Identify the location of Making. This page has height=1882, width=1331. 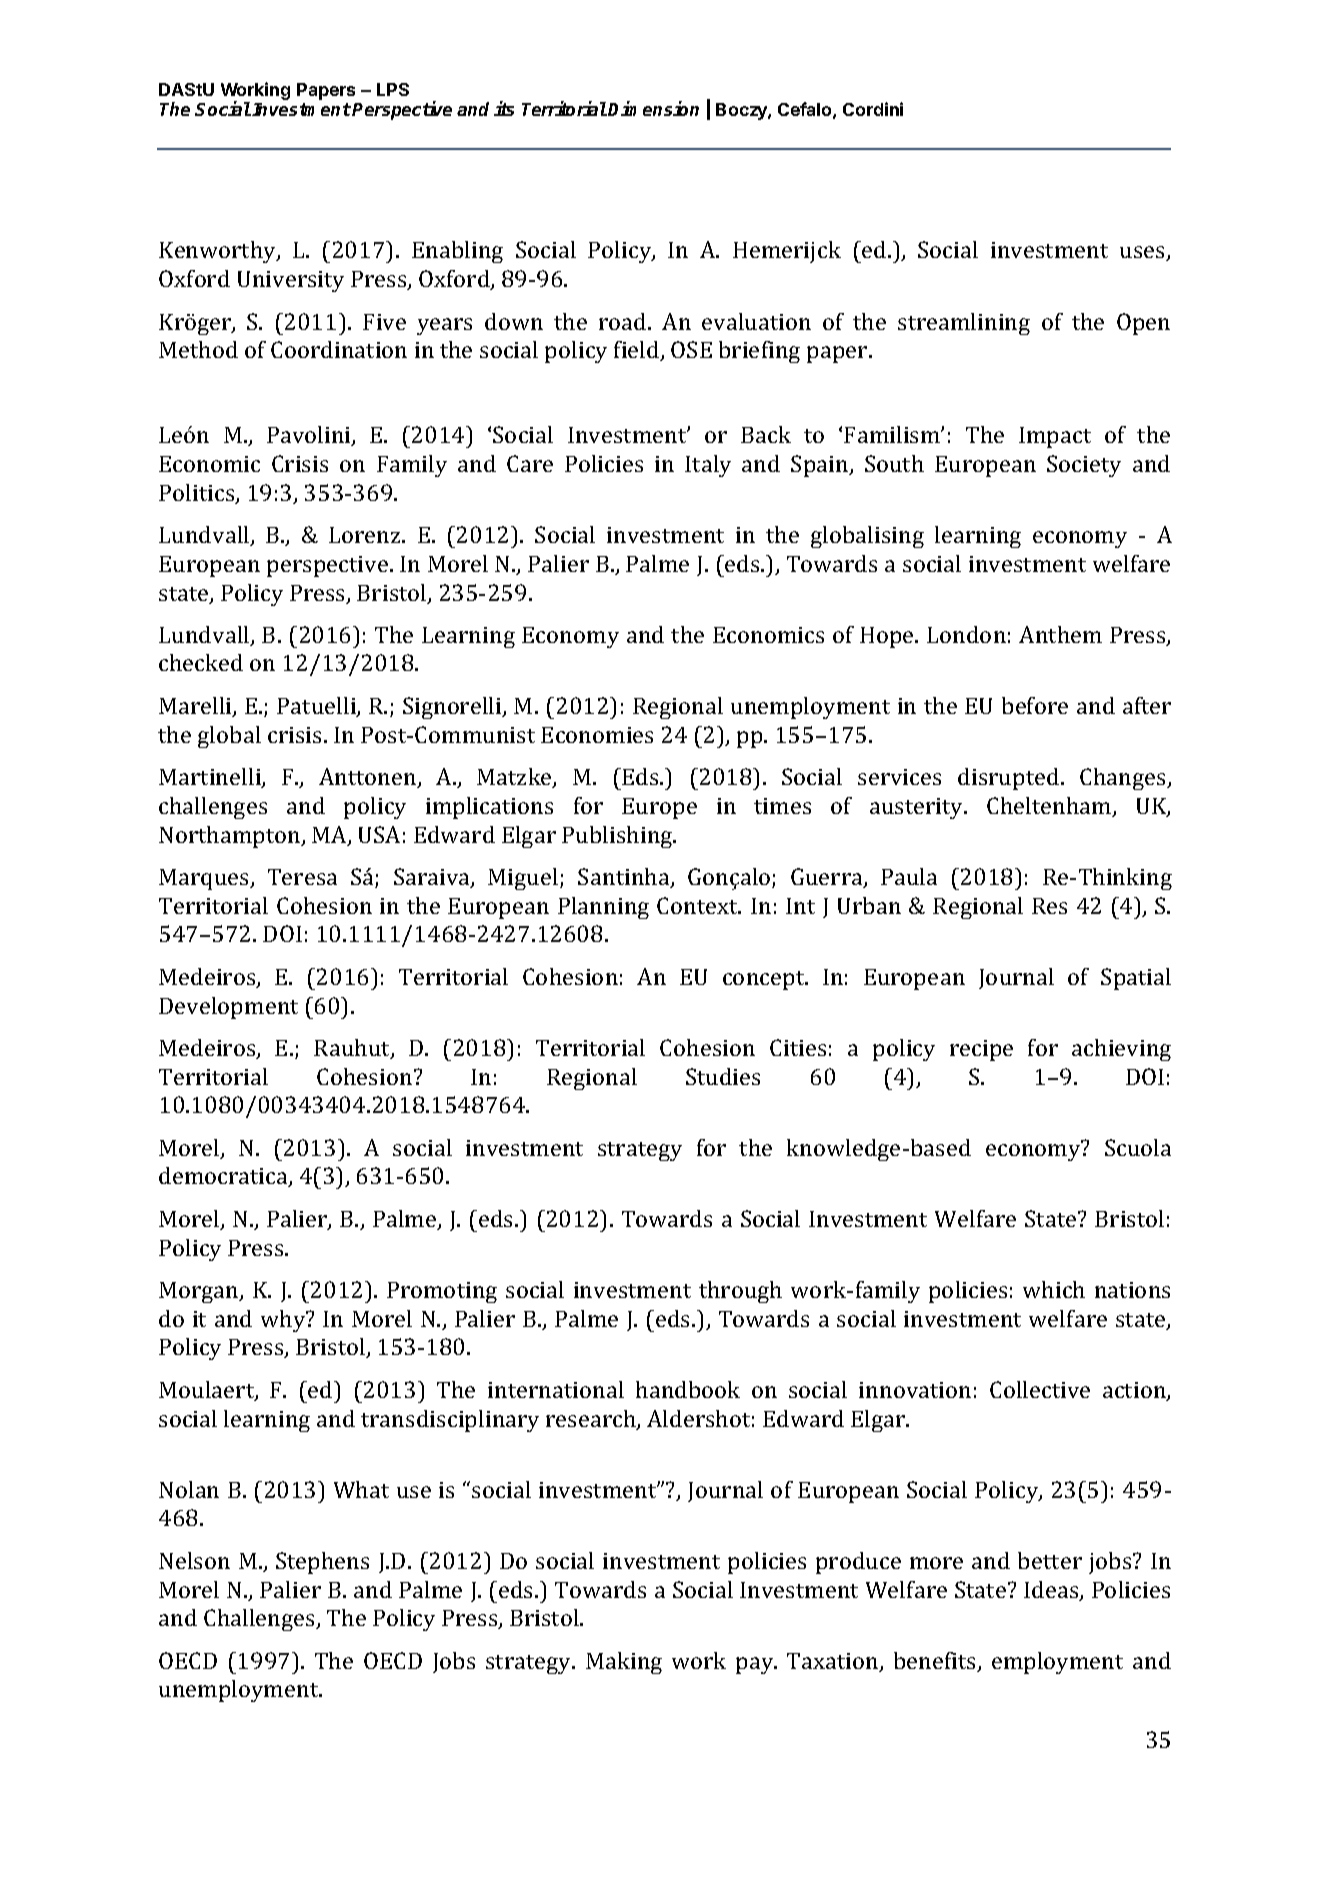
(624, 1663).
